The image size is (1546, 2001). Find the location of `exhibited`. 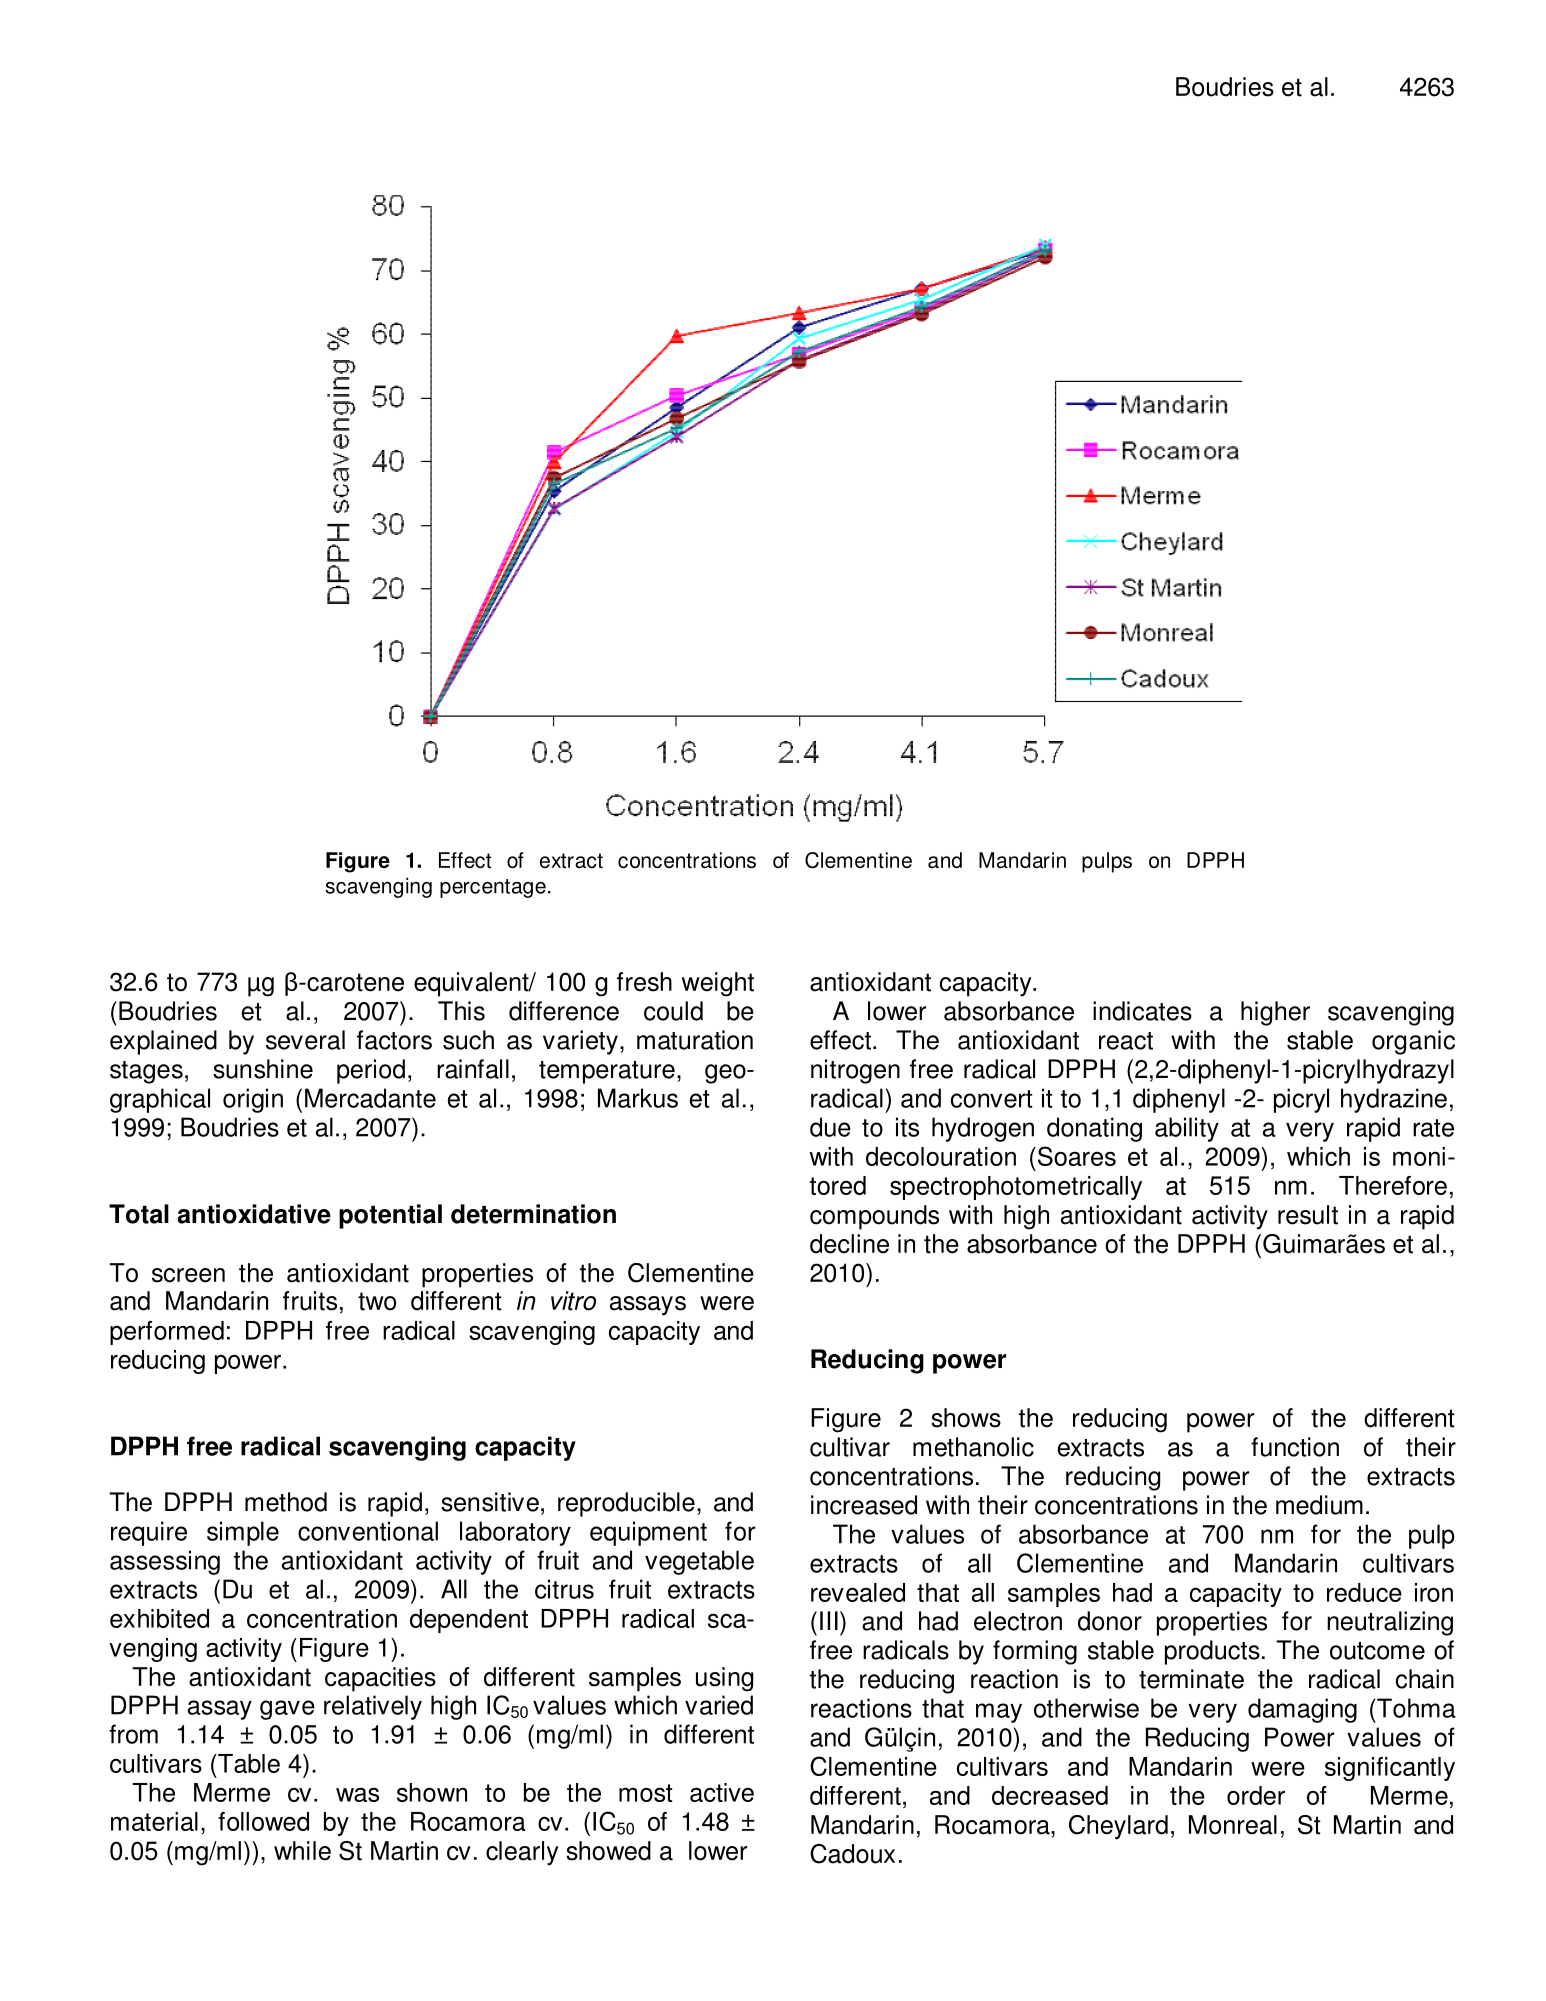

exhibited is located at coordinates (159, 1618).
